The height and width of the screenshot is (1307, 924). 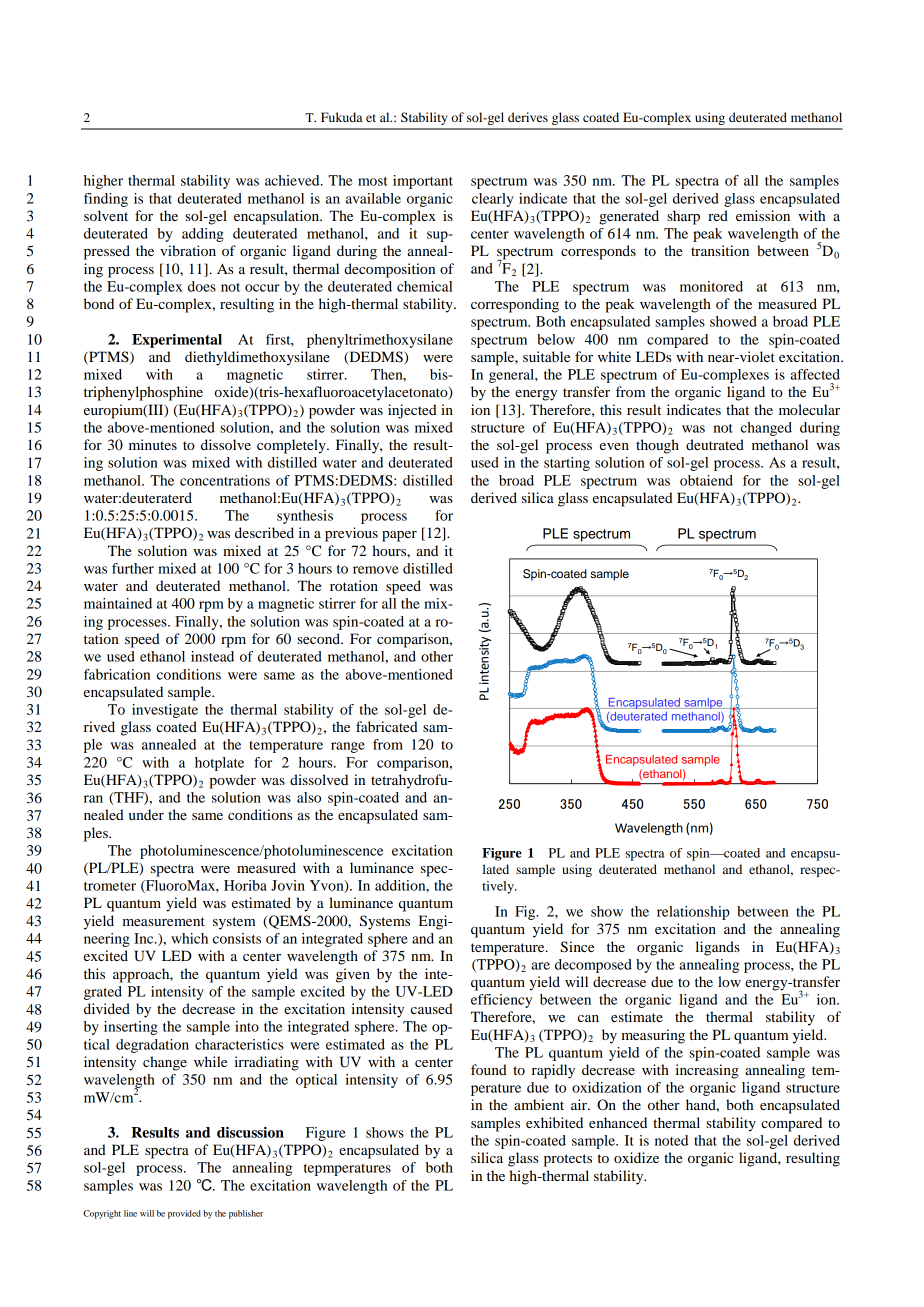 What do you see at coordinates (387, 726) in the screenshot?
I see `fabricated` at bounding box center [387, 726].
